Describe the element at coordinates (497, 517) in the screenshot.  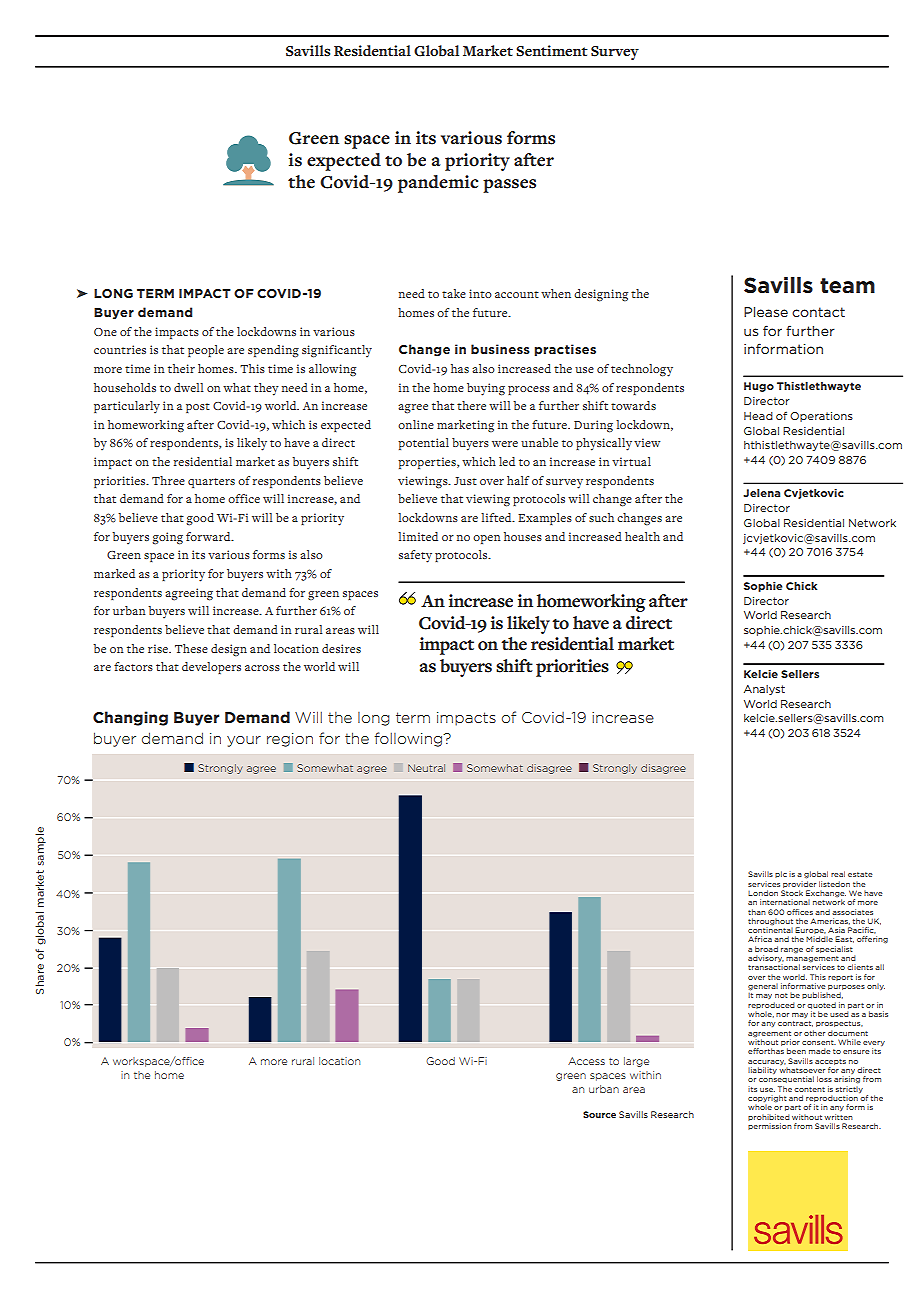
I see `lifted` at that location.
